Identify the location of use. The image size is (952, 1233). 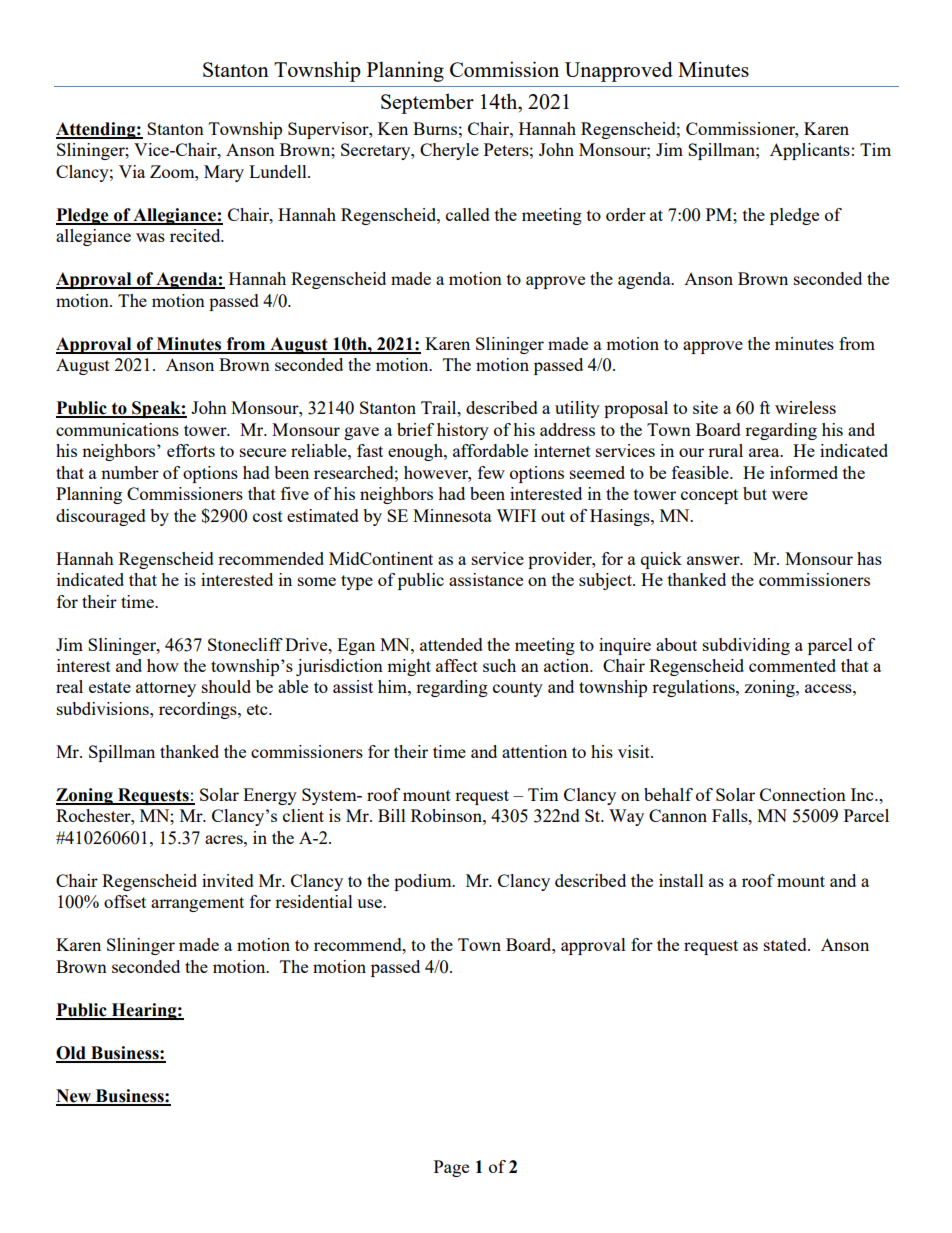
(370, 903).
